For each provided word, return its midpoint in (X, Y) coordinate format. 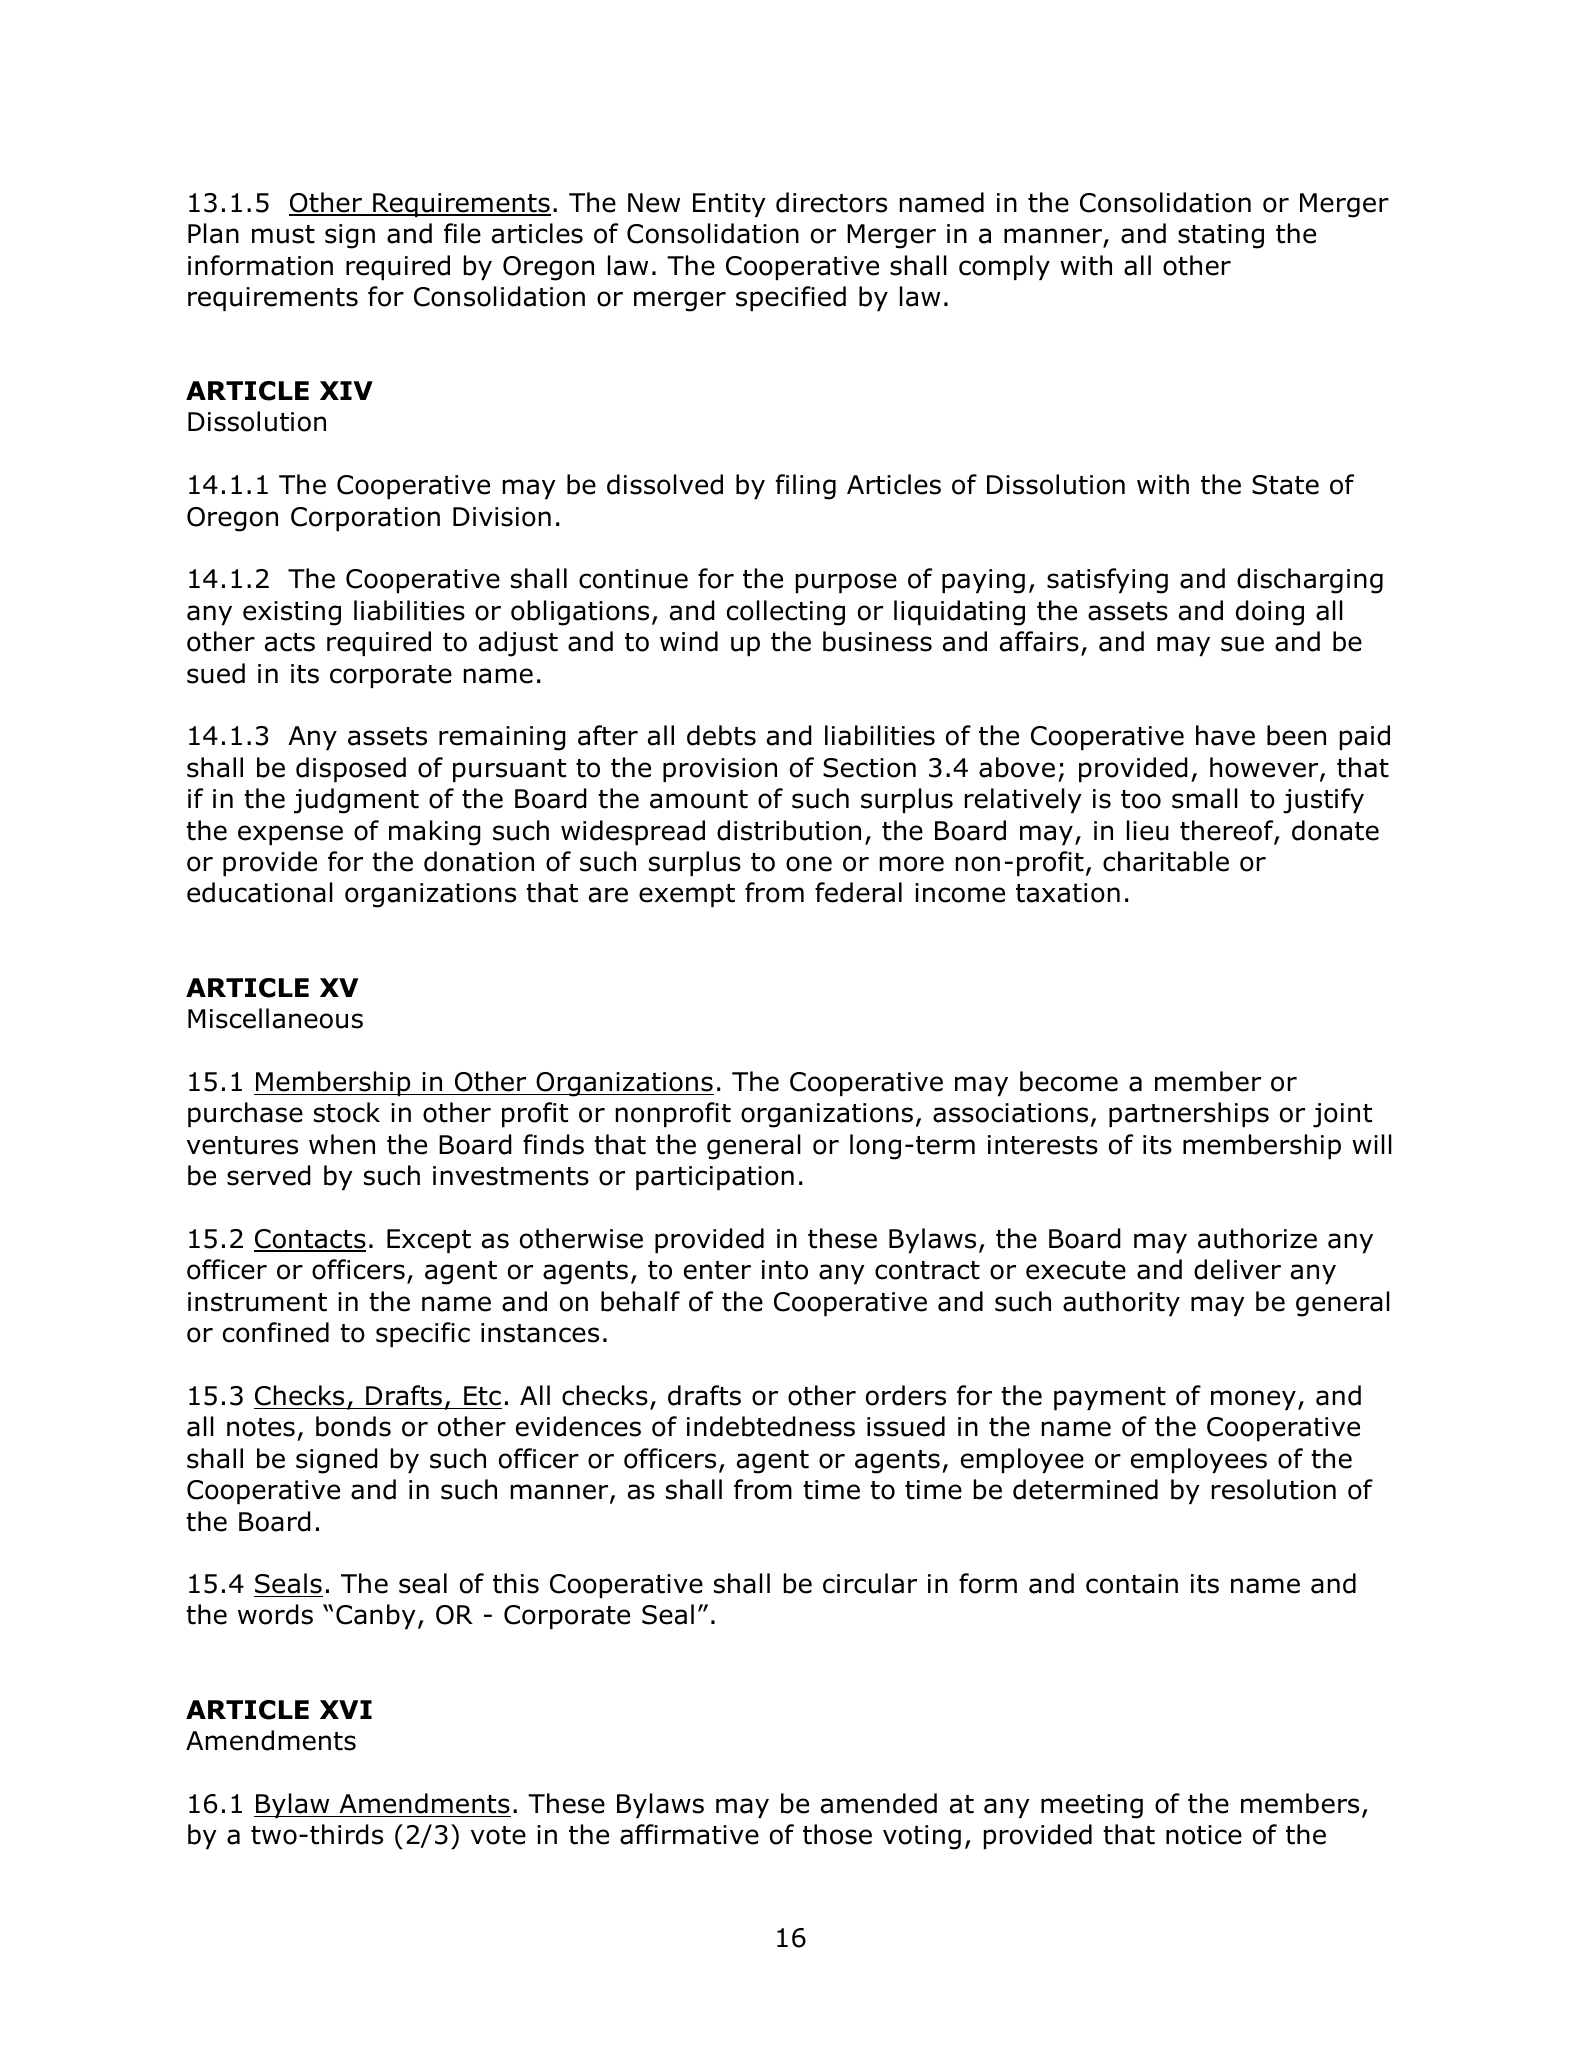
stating (1221, 236)
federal (858, 892)
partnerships (1189, 1114)
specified (791, 298)
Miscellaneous (275, 1018)
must (283, 234)
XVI (346, 1709)
